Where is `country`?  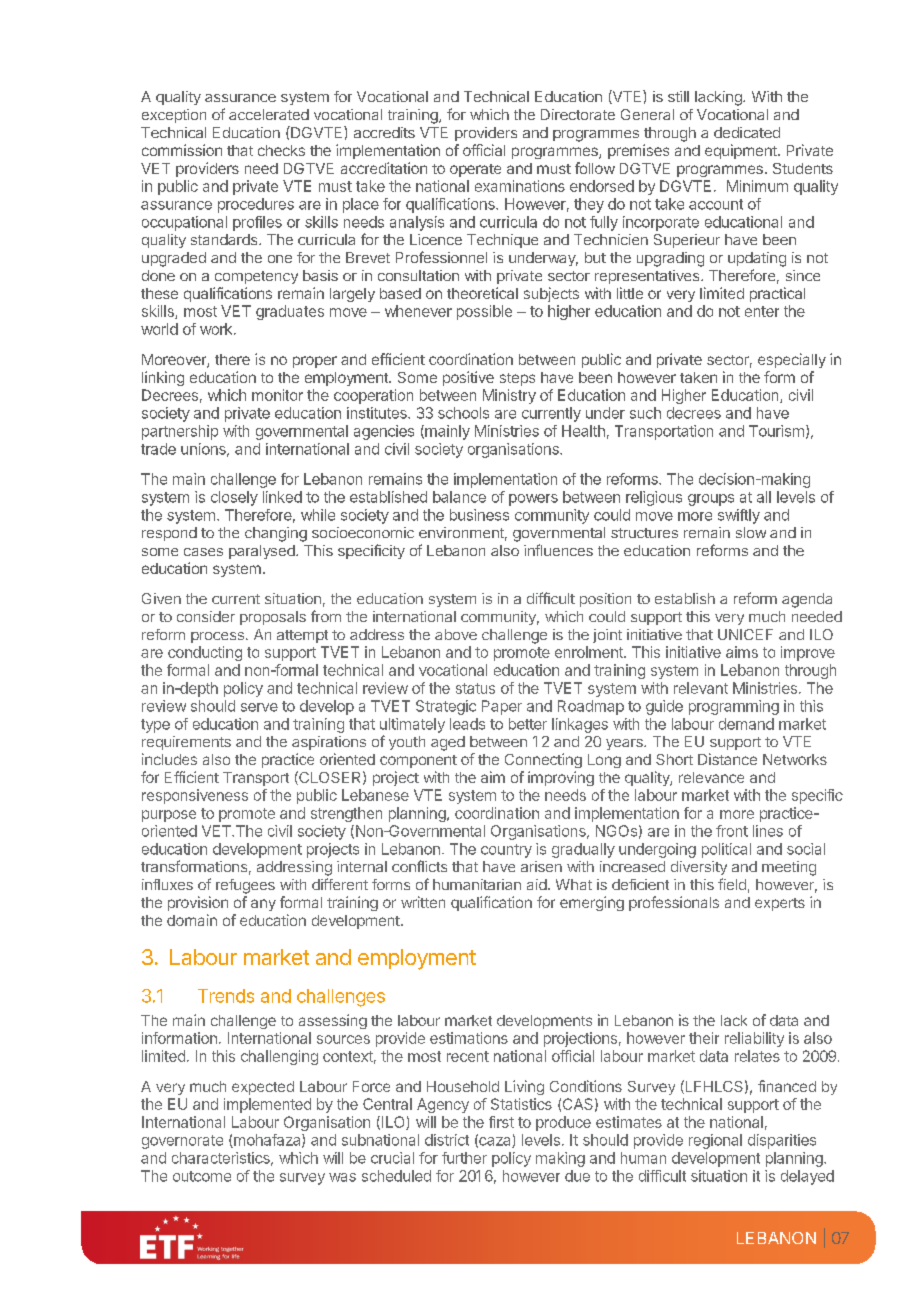
country is located at coordinates (506, 851).
